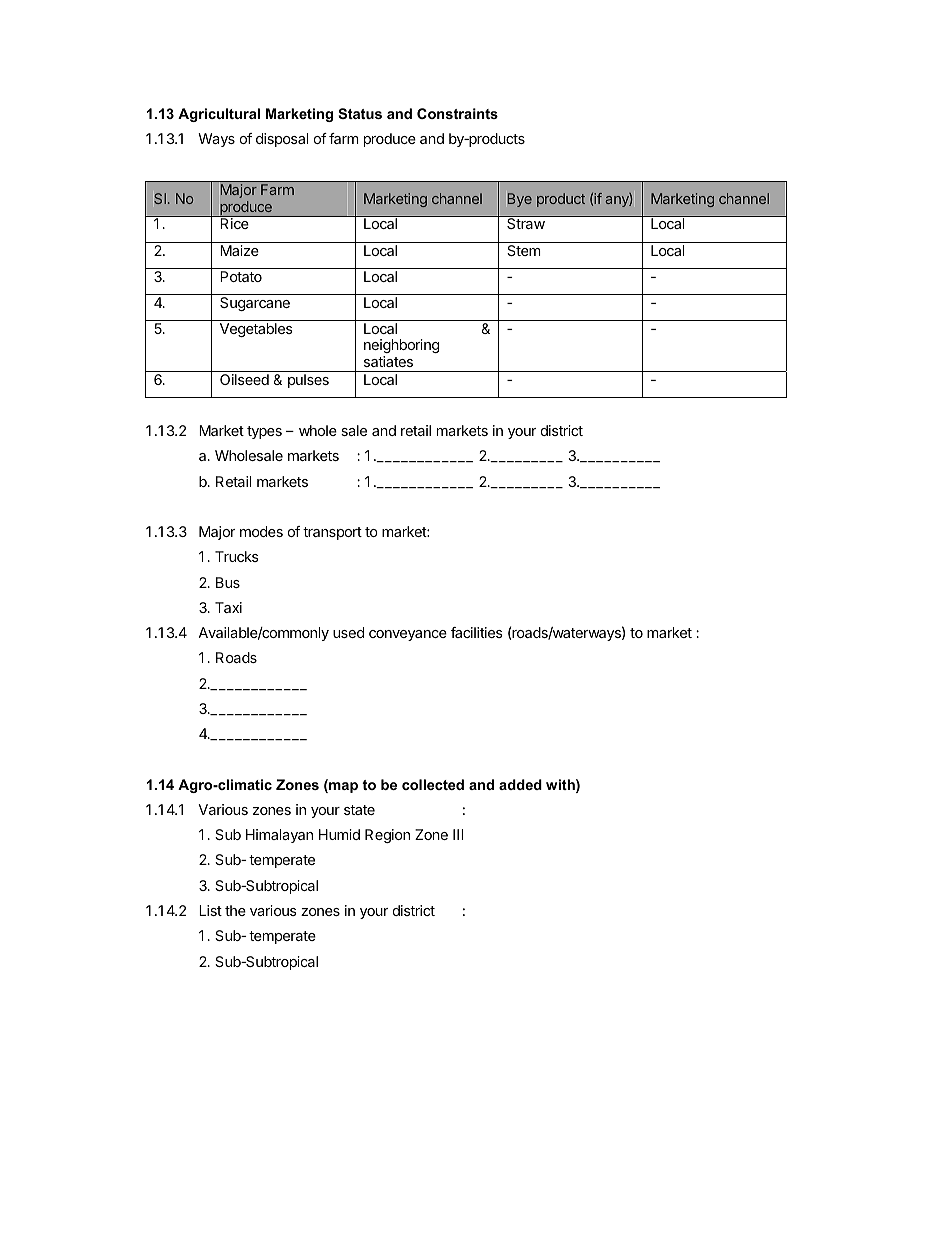 The height and width of the page is (1233, 952). I want to click on satiates, so click(388, 361).
